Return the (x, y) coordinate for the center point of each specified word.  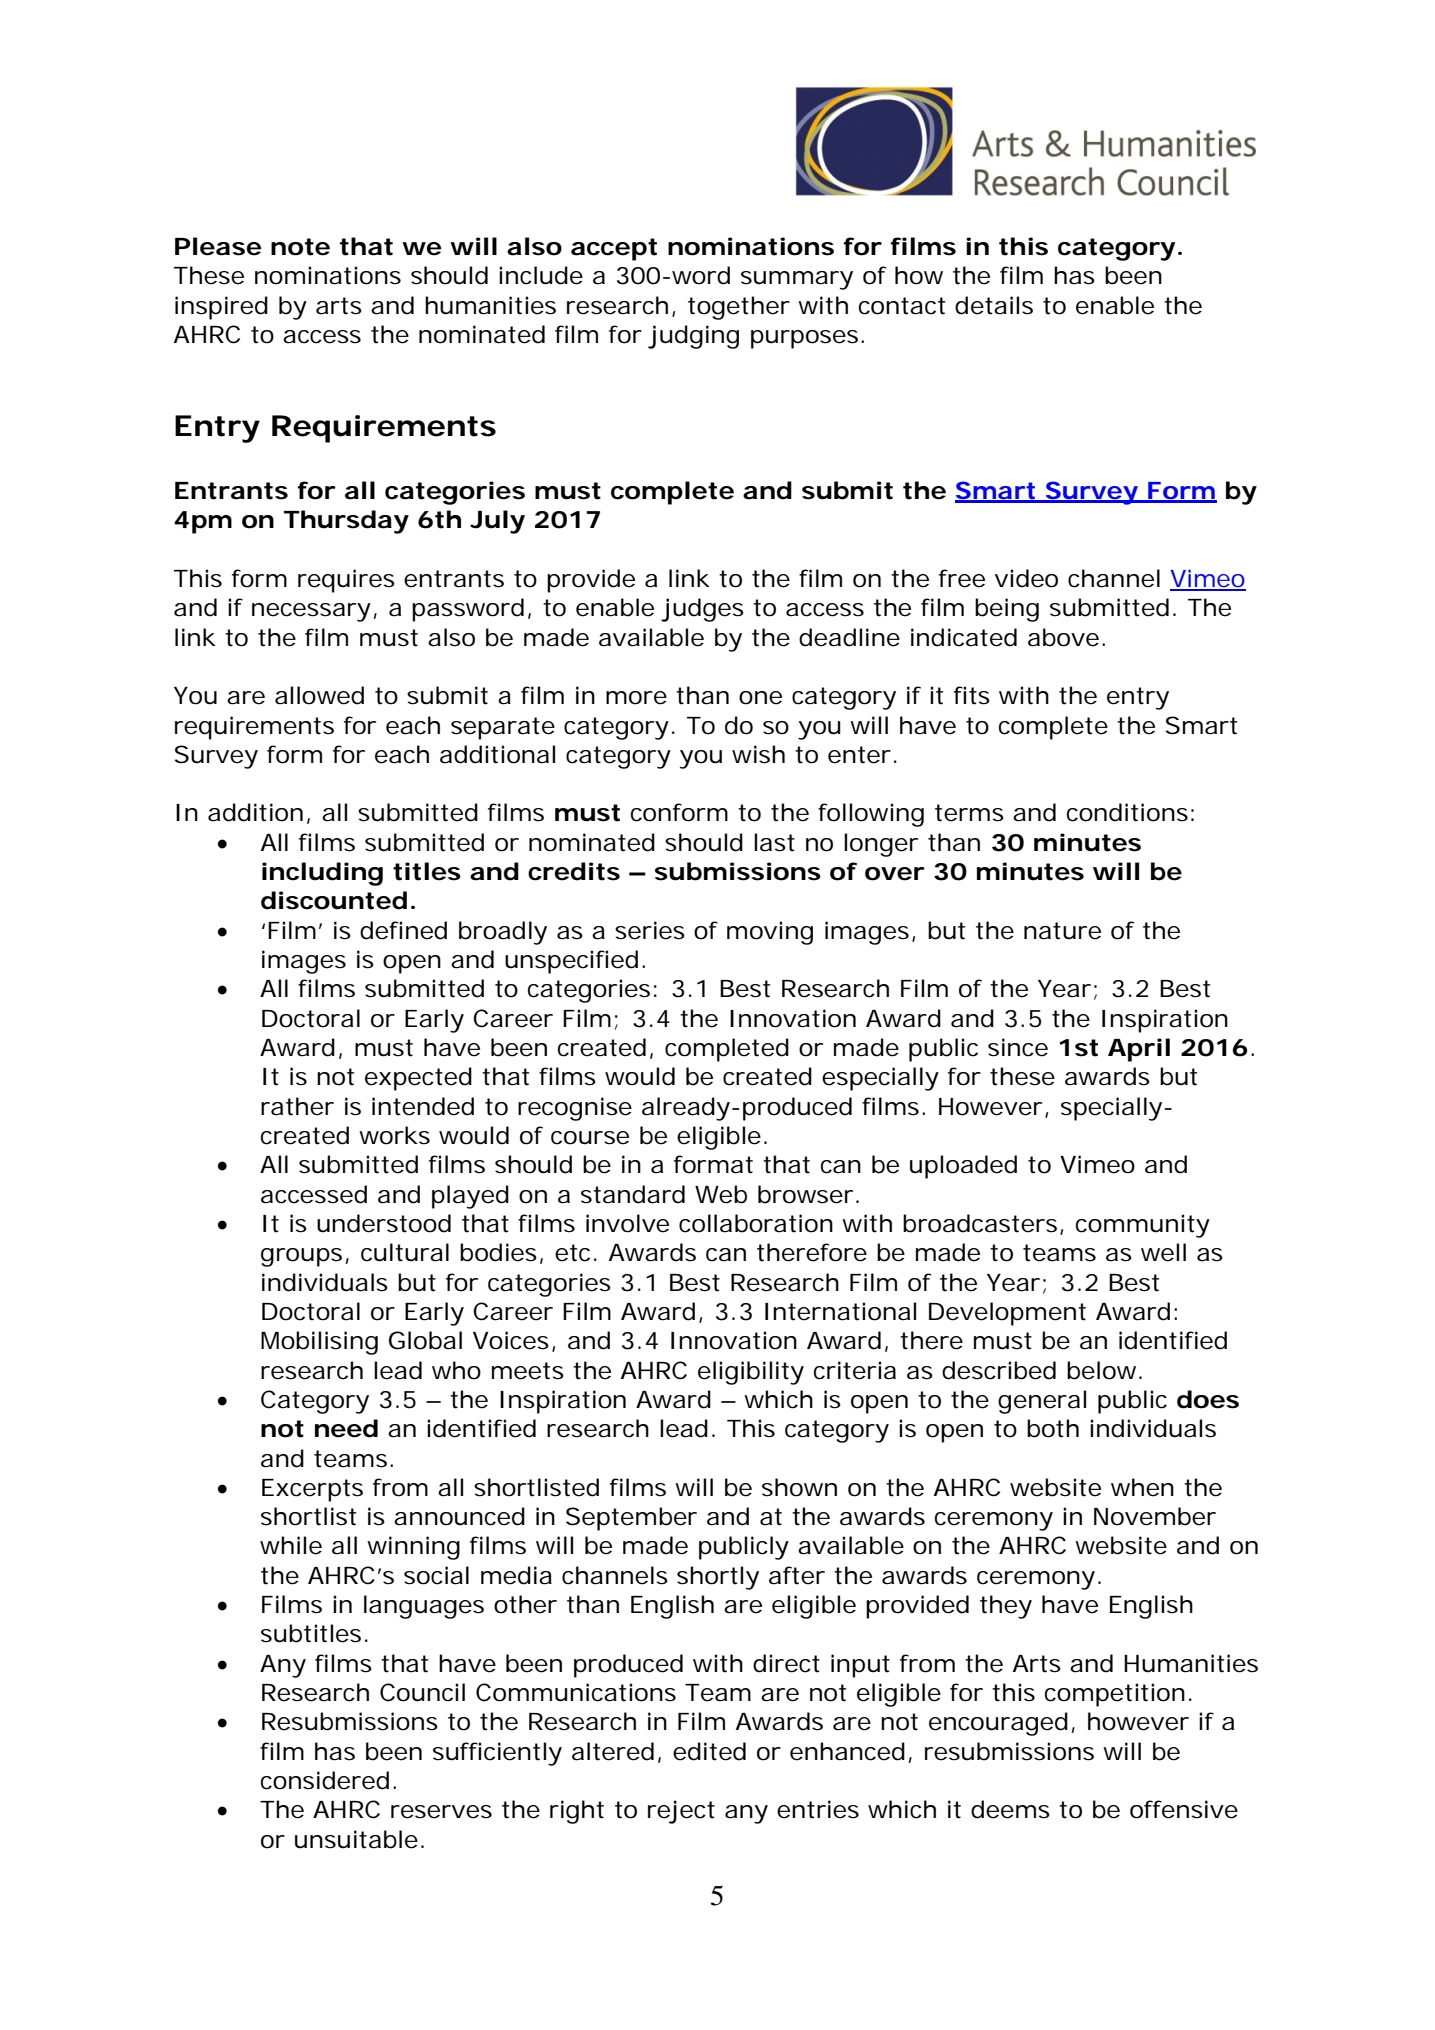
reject (681, 1812)
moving (770, 933)
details (994, 305)
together (739, 308)
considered (325, 1780)
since (1018, 1047)
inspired (221, 308)
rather (297, 1106)
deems (1010, 1809)
